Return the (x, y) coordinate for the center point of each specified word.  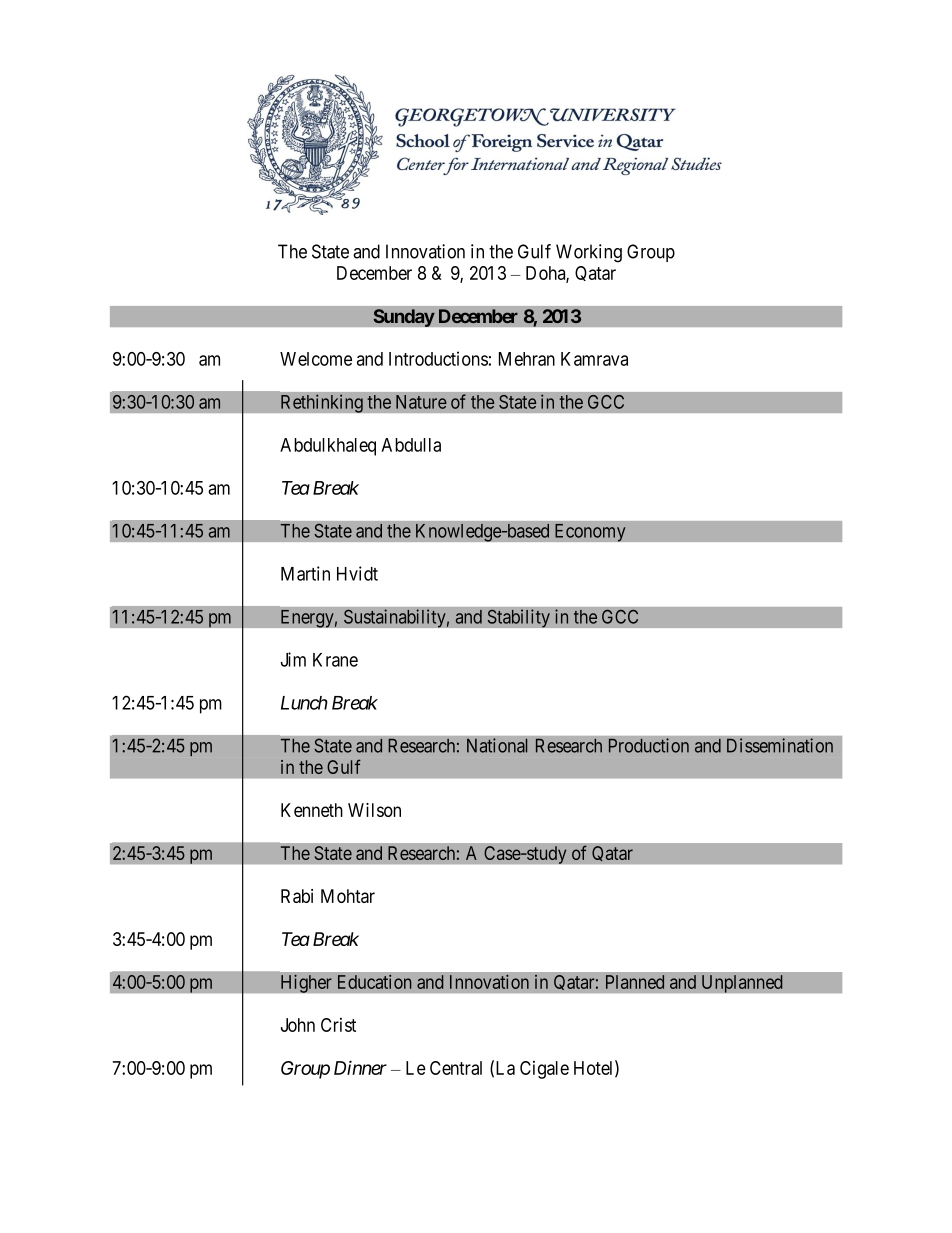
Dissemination (780, 745)
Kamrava (594, 359)
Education (374, 982)
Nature (421, 402)
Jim (293, 659)
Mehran (527, 359)
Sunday (404, 318)
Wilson (374, 810)
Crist (338, 1025)
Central (456, 1068)
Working (589, 253)
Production (649, 745)
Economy (590, 532)
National (497, 745)
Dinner (360, 1067)
